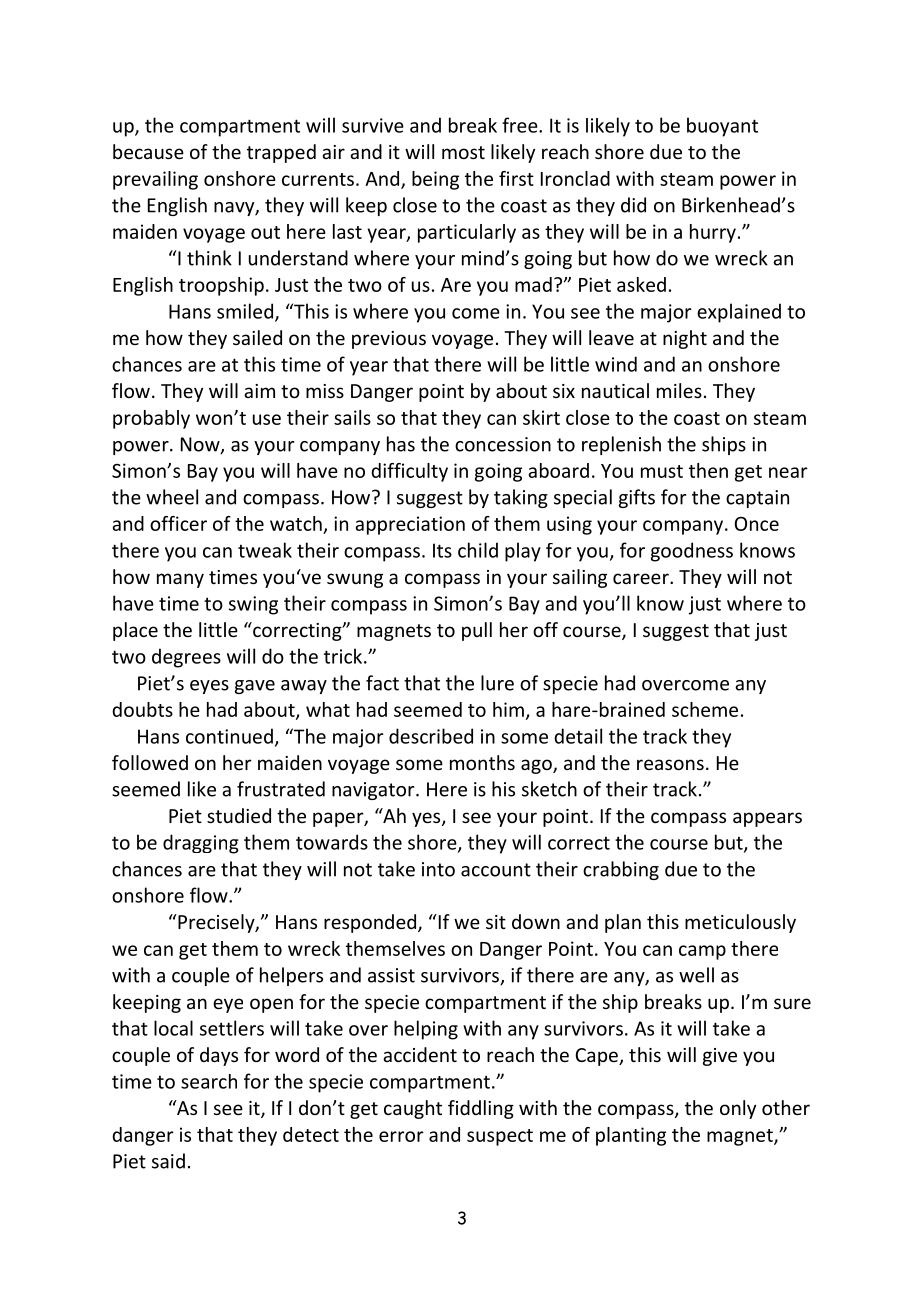 Image resolution: width=924 pixels, height=1308 pixels. I want to click on officer, so click(178, 523).
